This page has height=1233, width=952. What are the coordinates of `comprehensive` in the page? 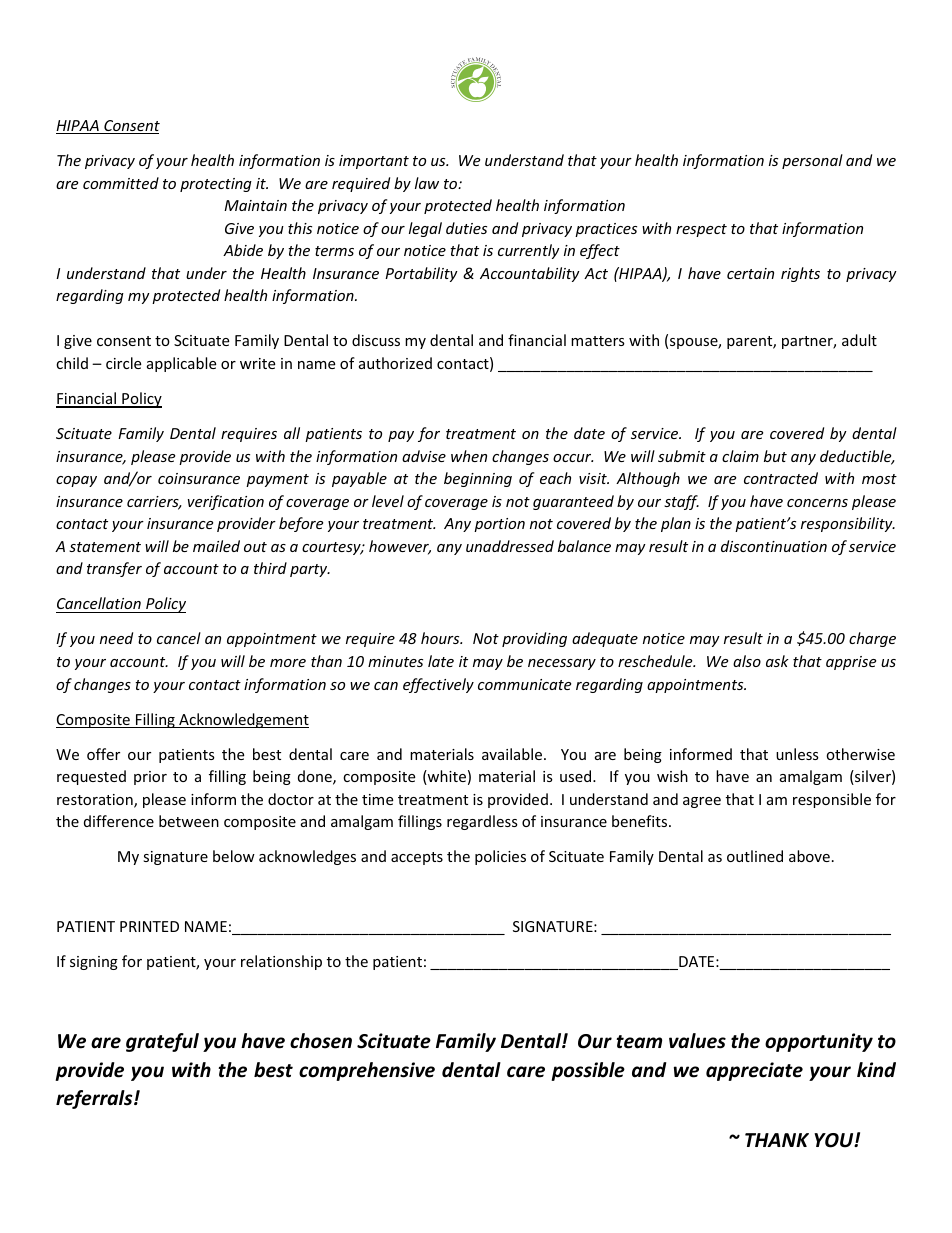 It's located at (367, 1071).
